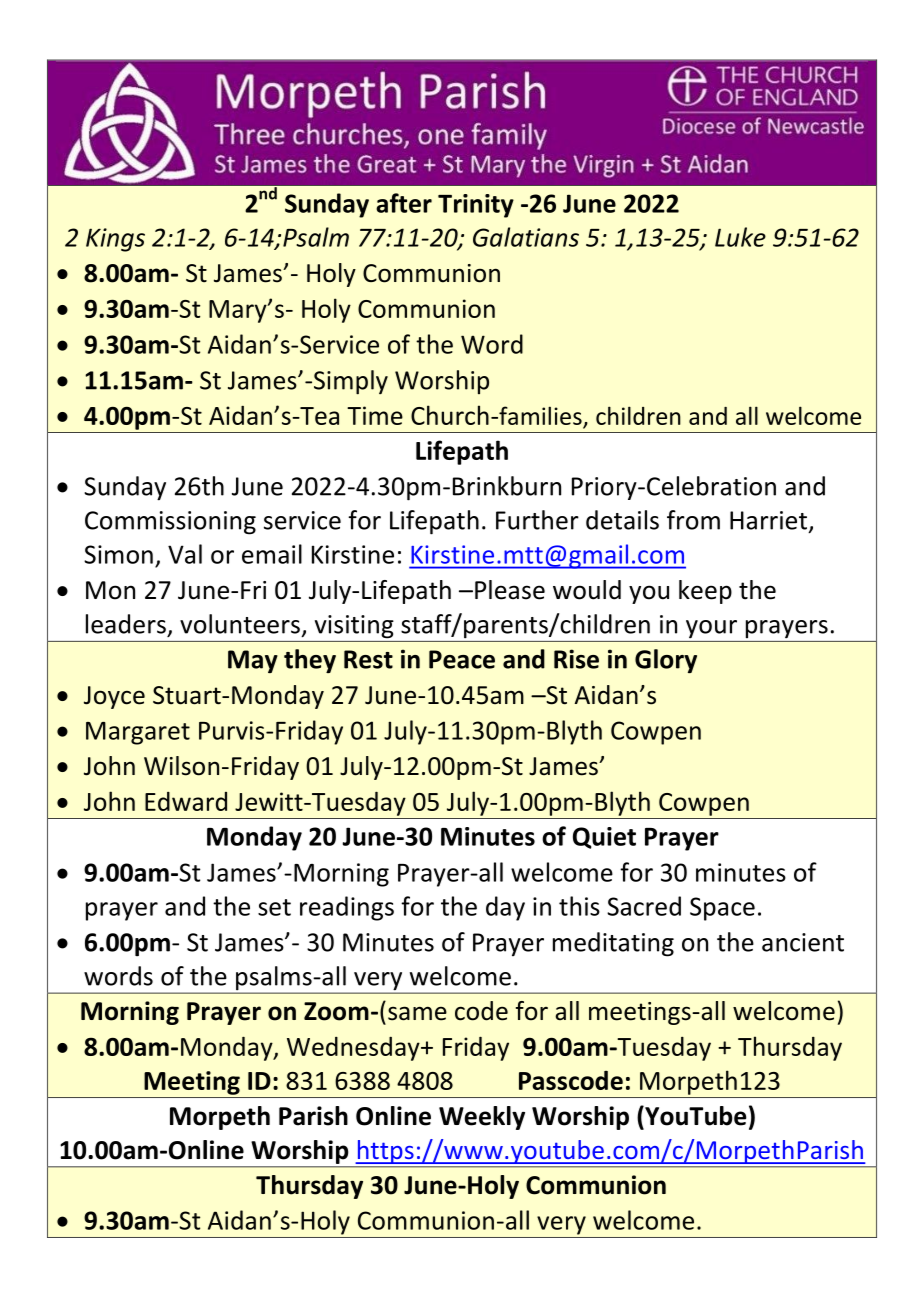 Image resolution: width=924 pixels, height=1308 pixels. I want to click on from, so click(693, 520).
